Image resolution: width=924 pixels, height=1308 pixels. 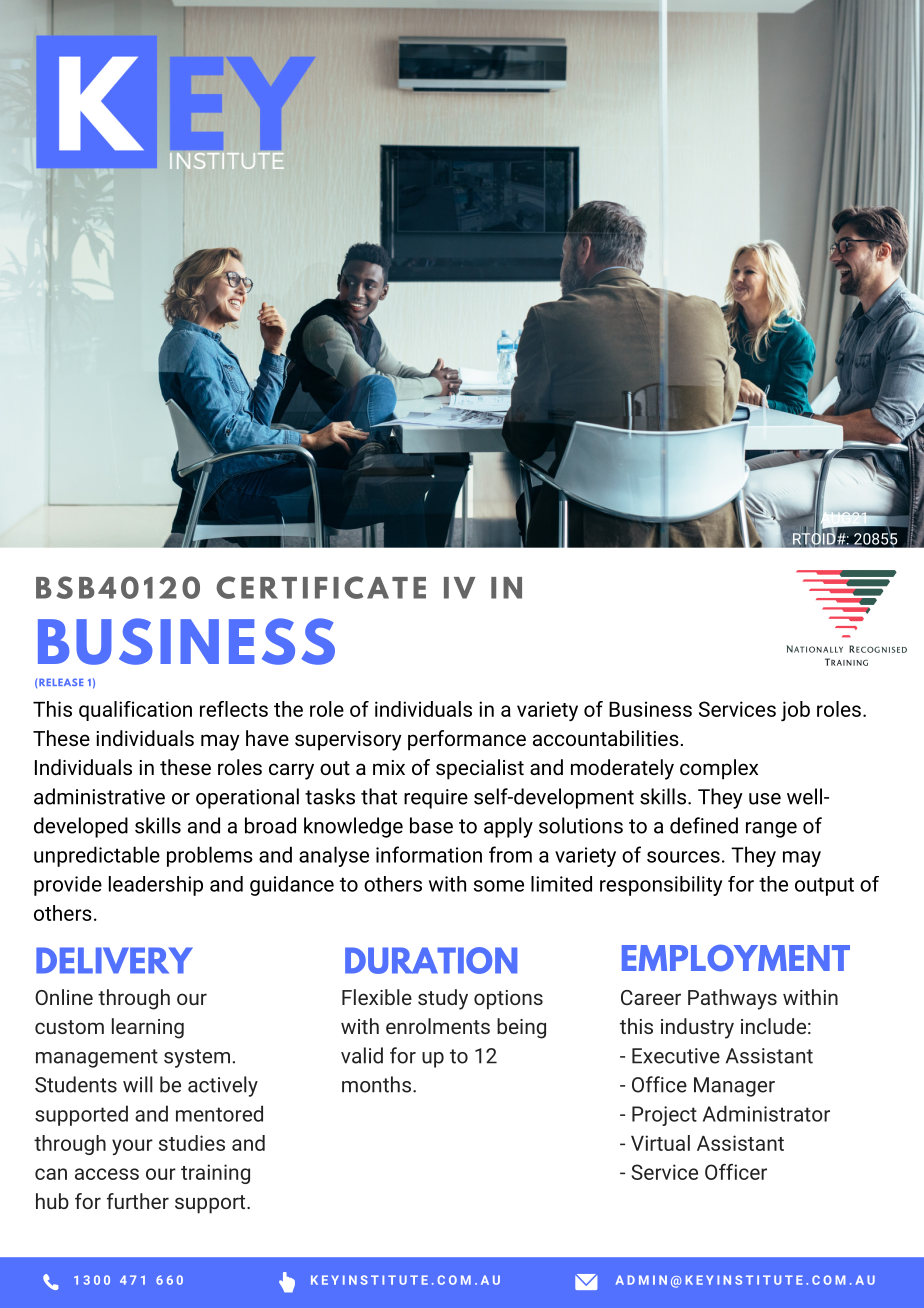 I want to click on job, so click(x=795, y=711).
